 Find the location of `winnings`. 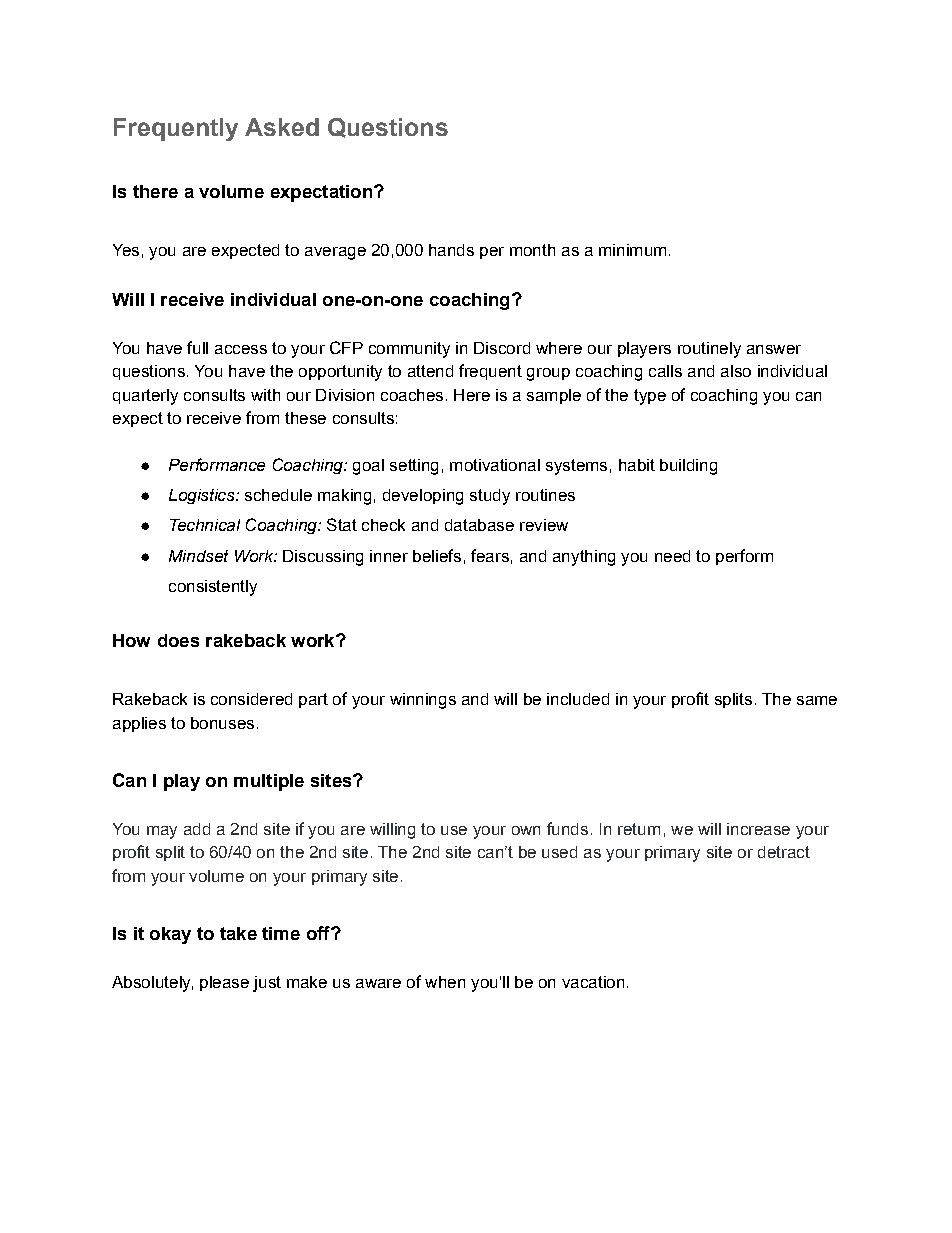

winnings is located at coordinates (423, 701).
